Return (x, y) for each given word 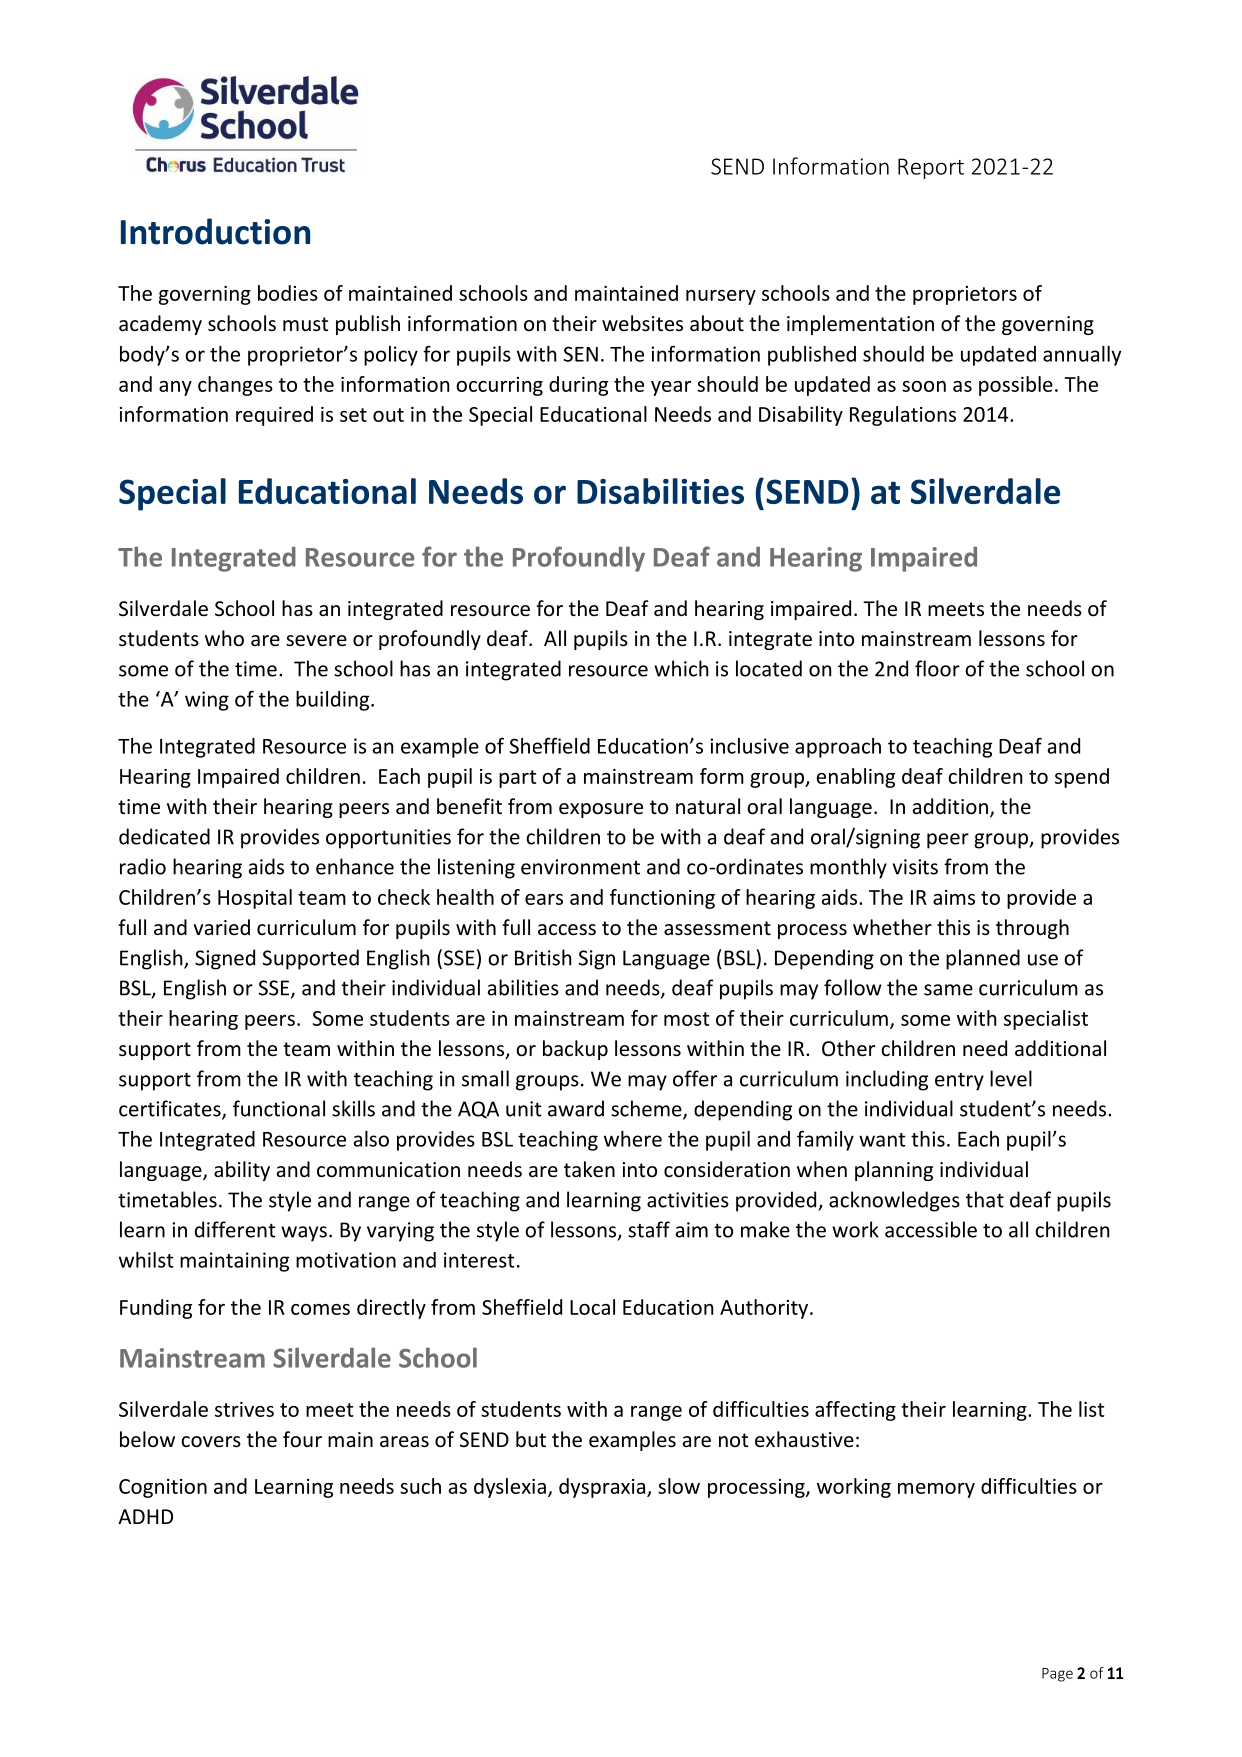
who (224, 638)
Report (931, 168)
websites (642, 323)
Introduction (215, 231)
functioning (662, 899)
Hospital (255, 899)
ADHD (145, 1516)
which (681, 668)
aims (954, 897)
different (235, 1229)
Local (592, 1307)
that (985, 1199)
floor (937, 668)
